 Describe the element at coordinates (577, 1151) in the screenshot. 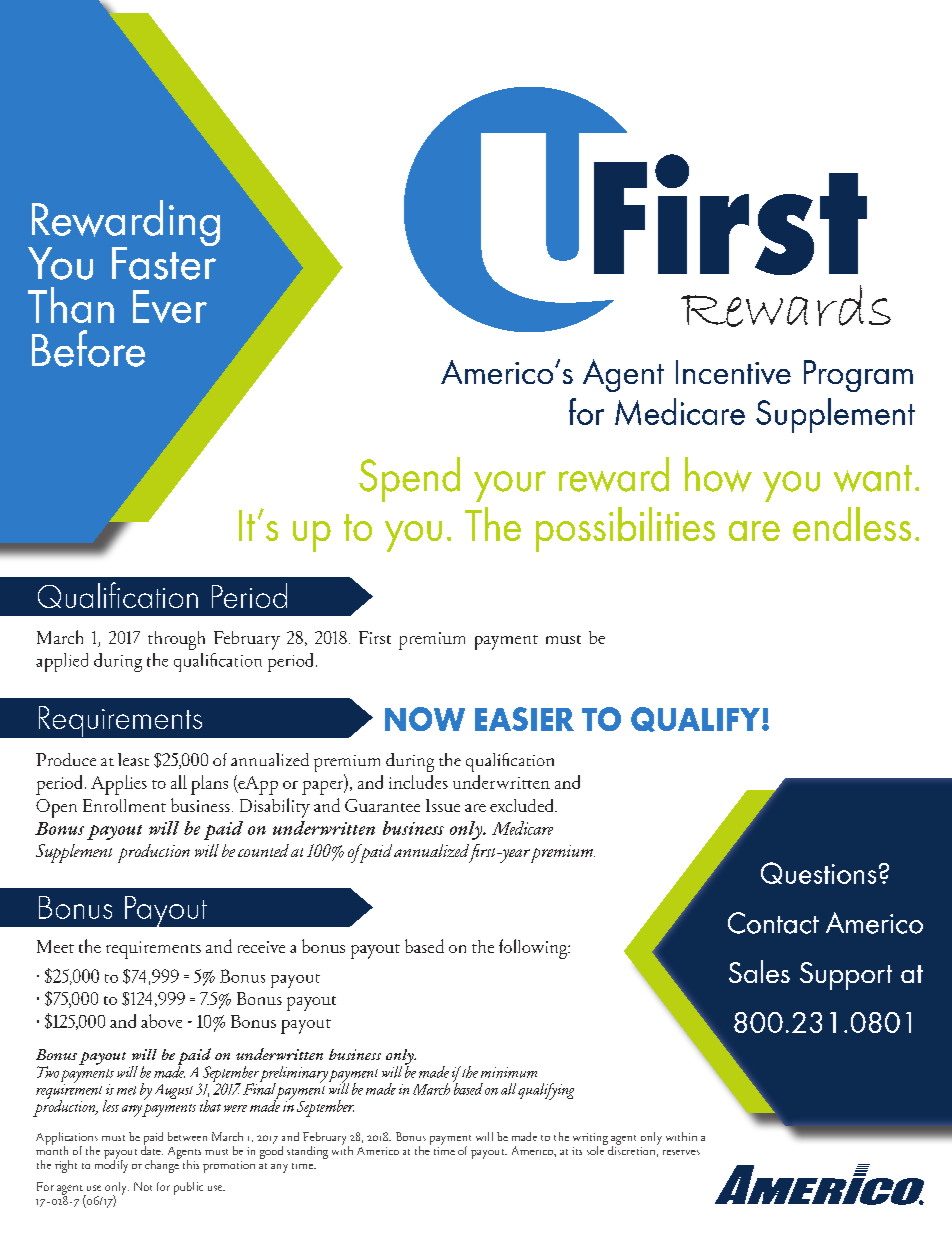

I see `its` at that location.
